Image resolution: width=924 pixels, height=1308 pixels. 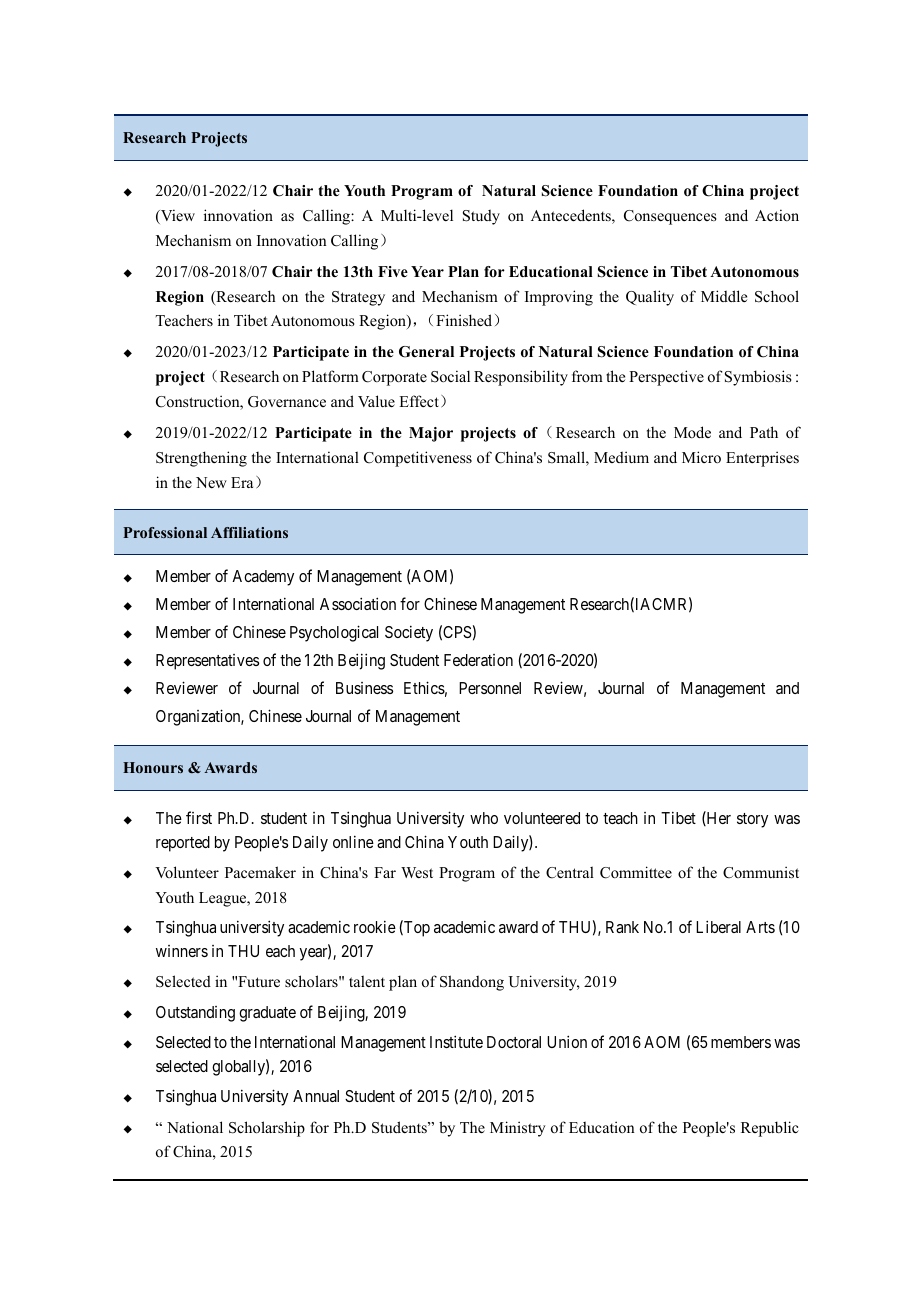 I want to click on Federation, so click(x=478, y=660).
